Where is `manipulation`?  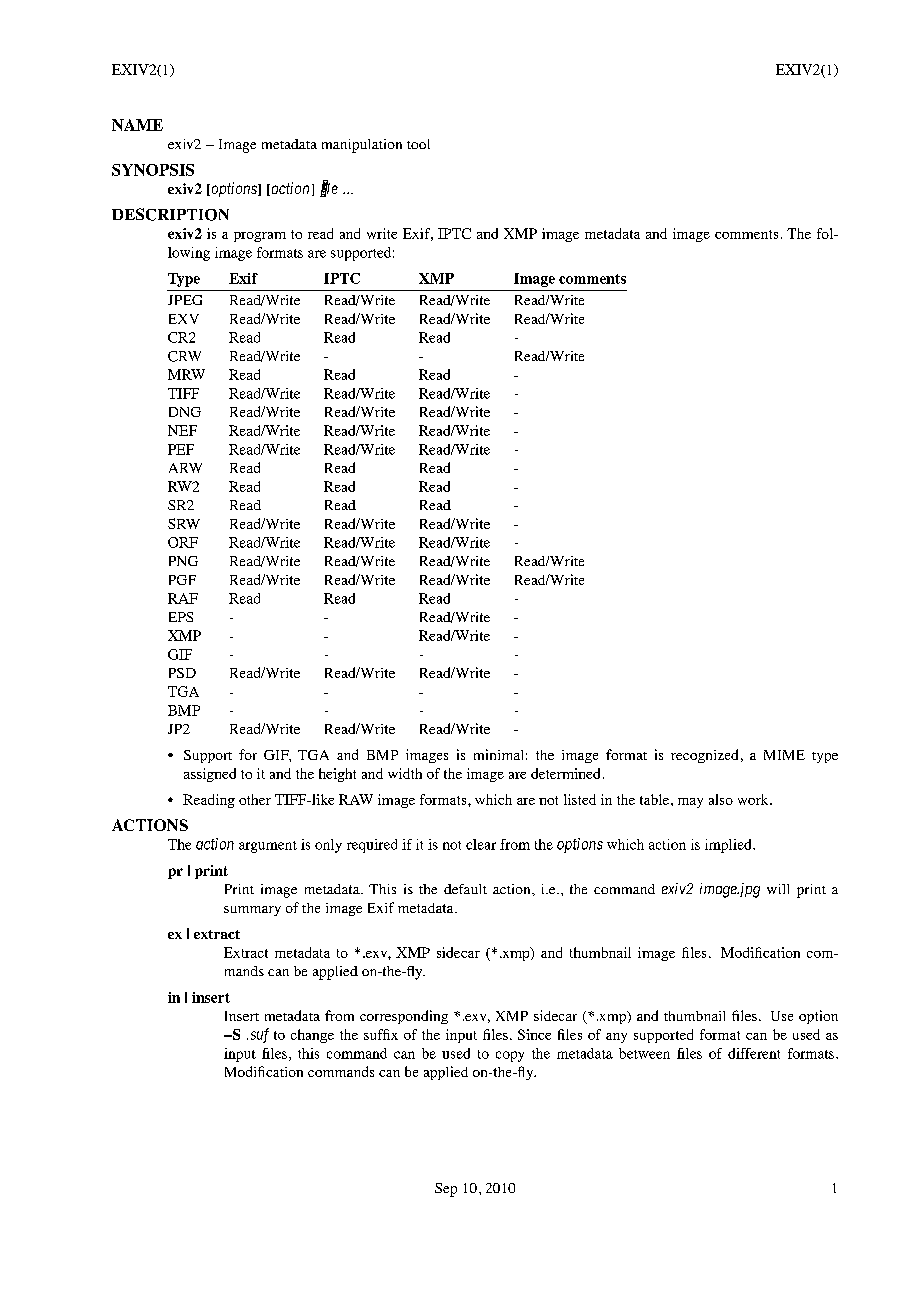 manipulation is located at coordinates (362, 146).
